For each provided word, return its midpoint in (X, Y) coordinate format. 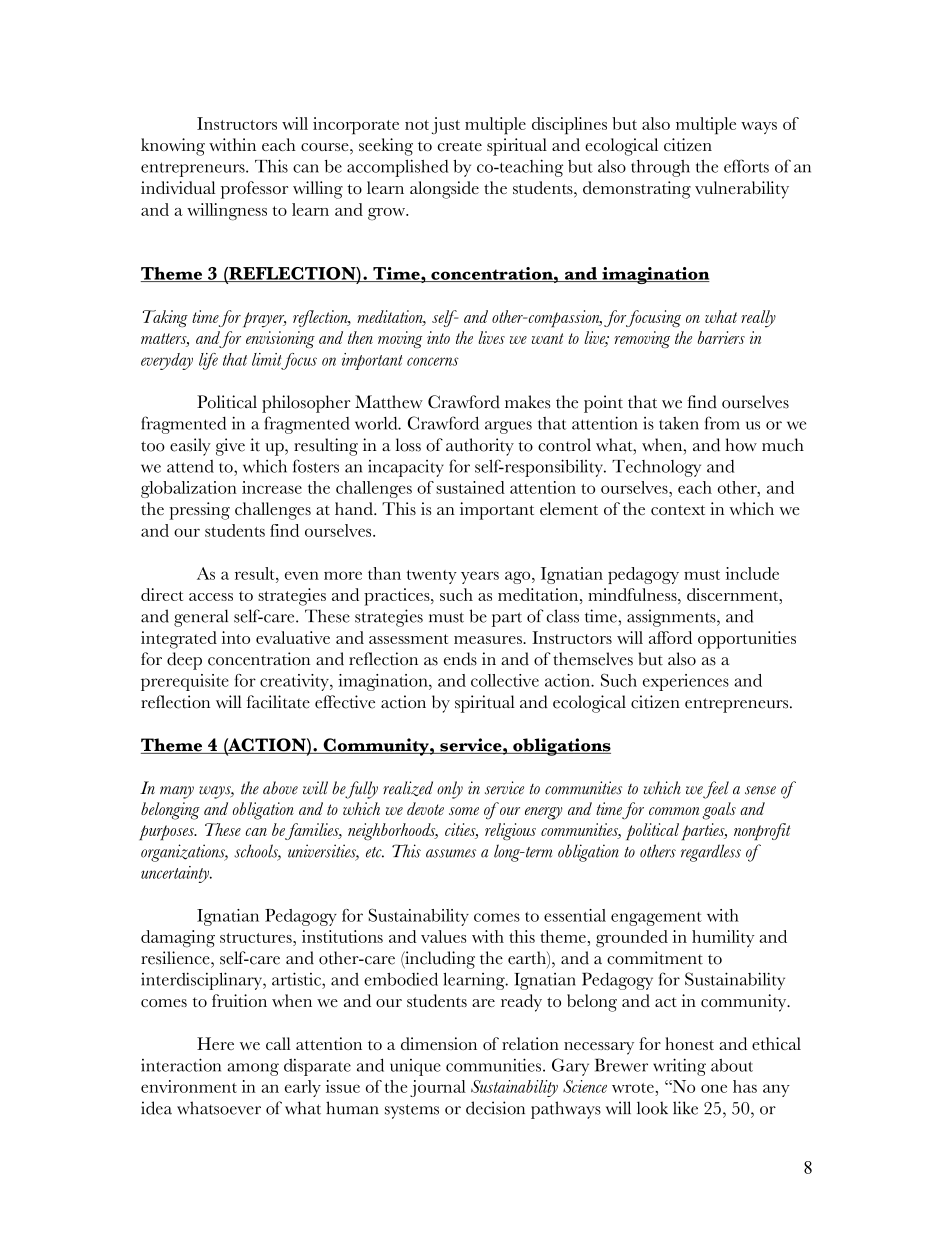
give (230, 447)
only (450, 790)
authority (480, 447)
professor (254, 190)
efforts (746, 166)
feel (715, 790)
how (741, 445)
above (280, 788)
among (253, 1069)
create (460, 146)
